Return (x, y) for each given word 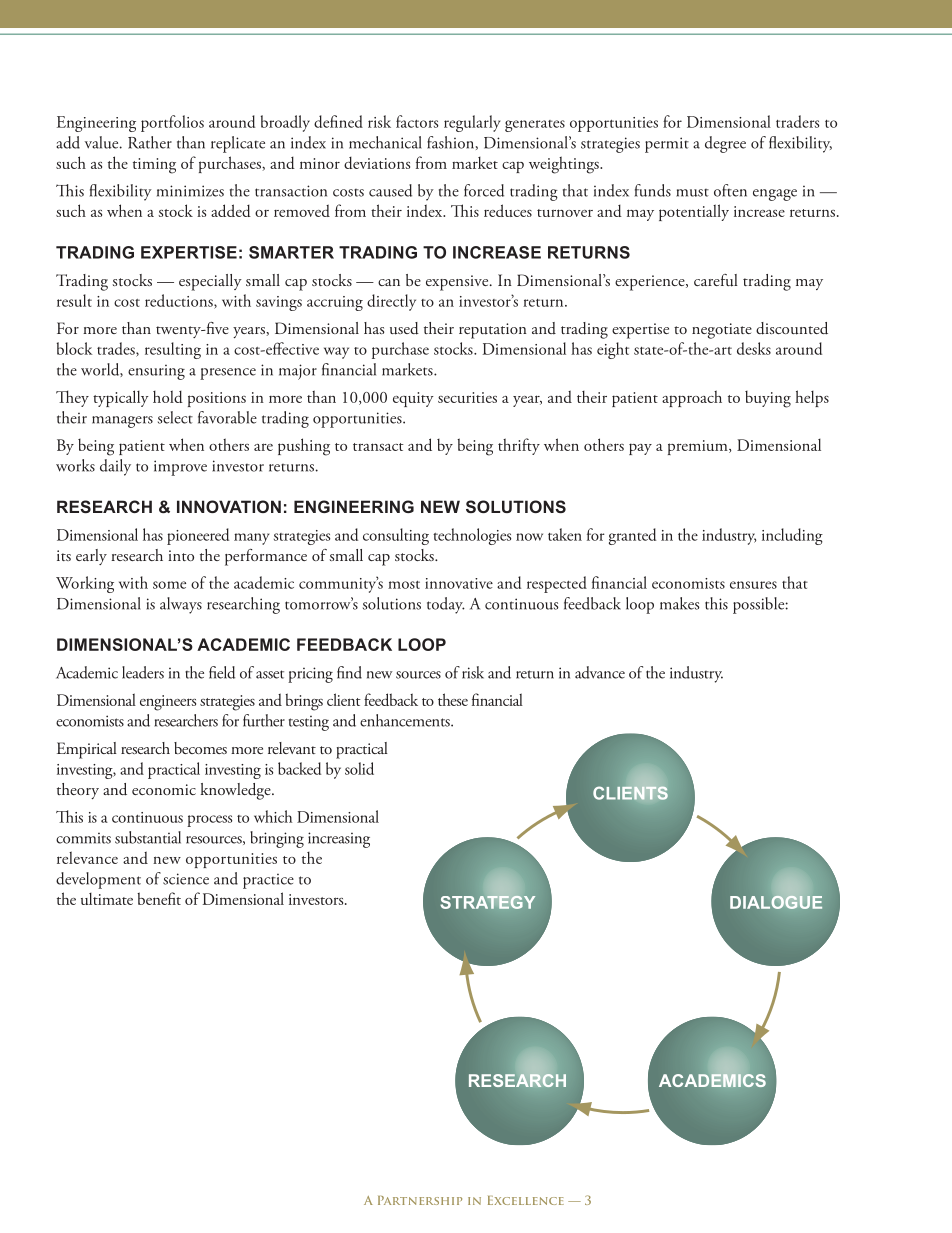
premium (699, 447)
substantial (148, 837)
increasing (339, 840)
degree (725, 144)
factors (417, 121)
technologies (472, 536)
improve (180, 468)
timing (154, 166)
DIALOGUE (776, 902)
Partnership (420, 1200)
